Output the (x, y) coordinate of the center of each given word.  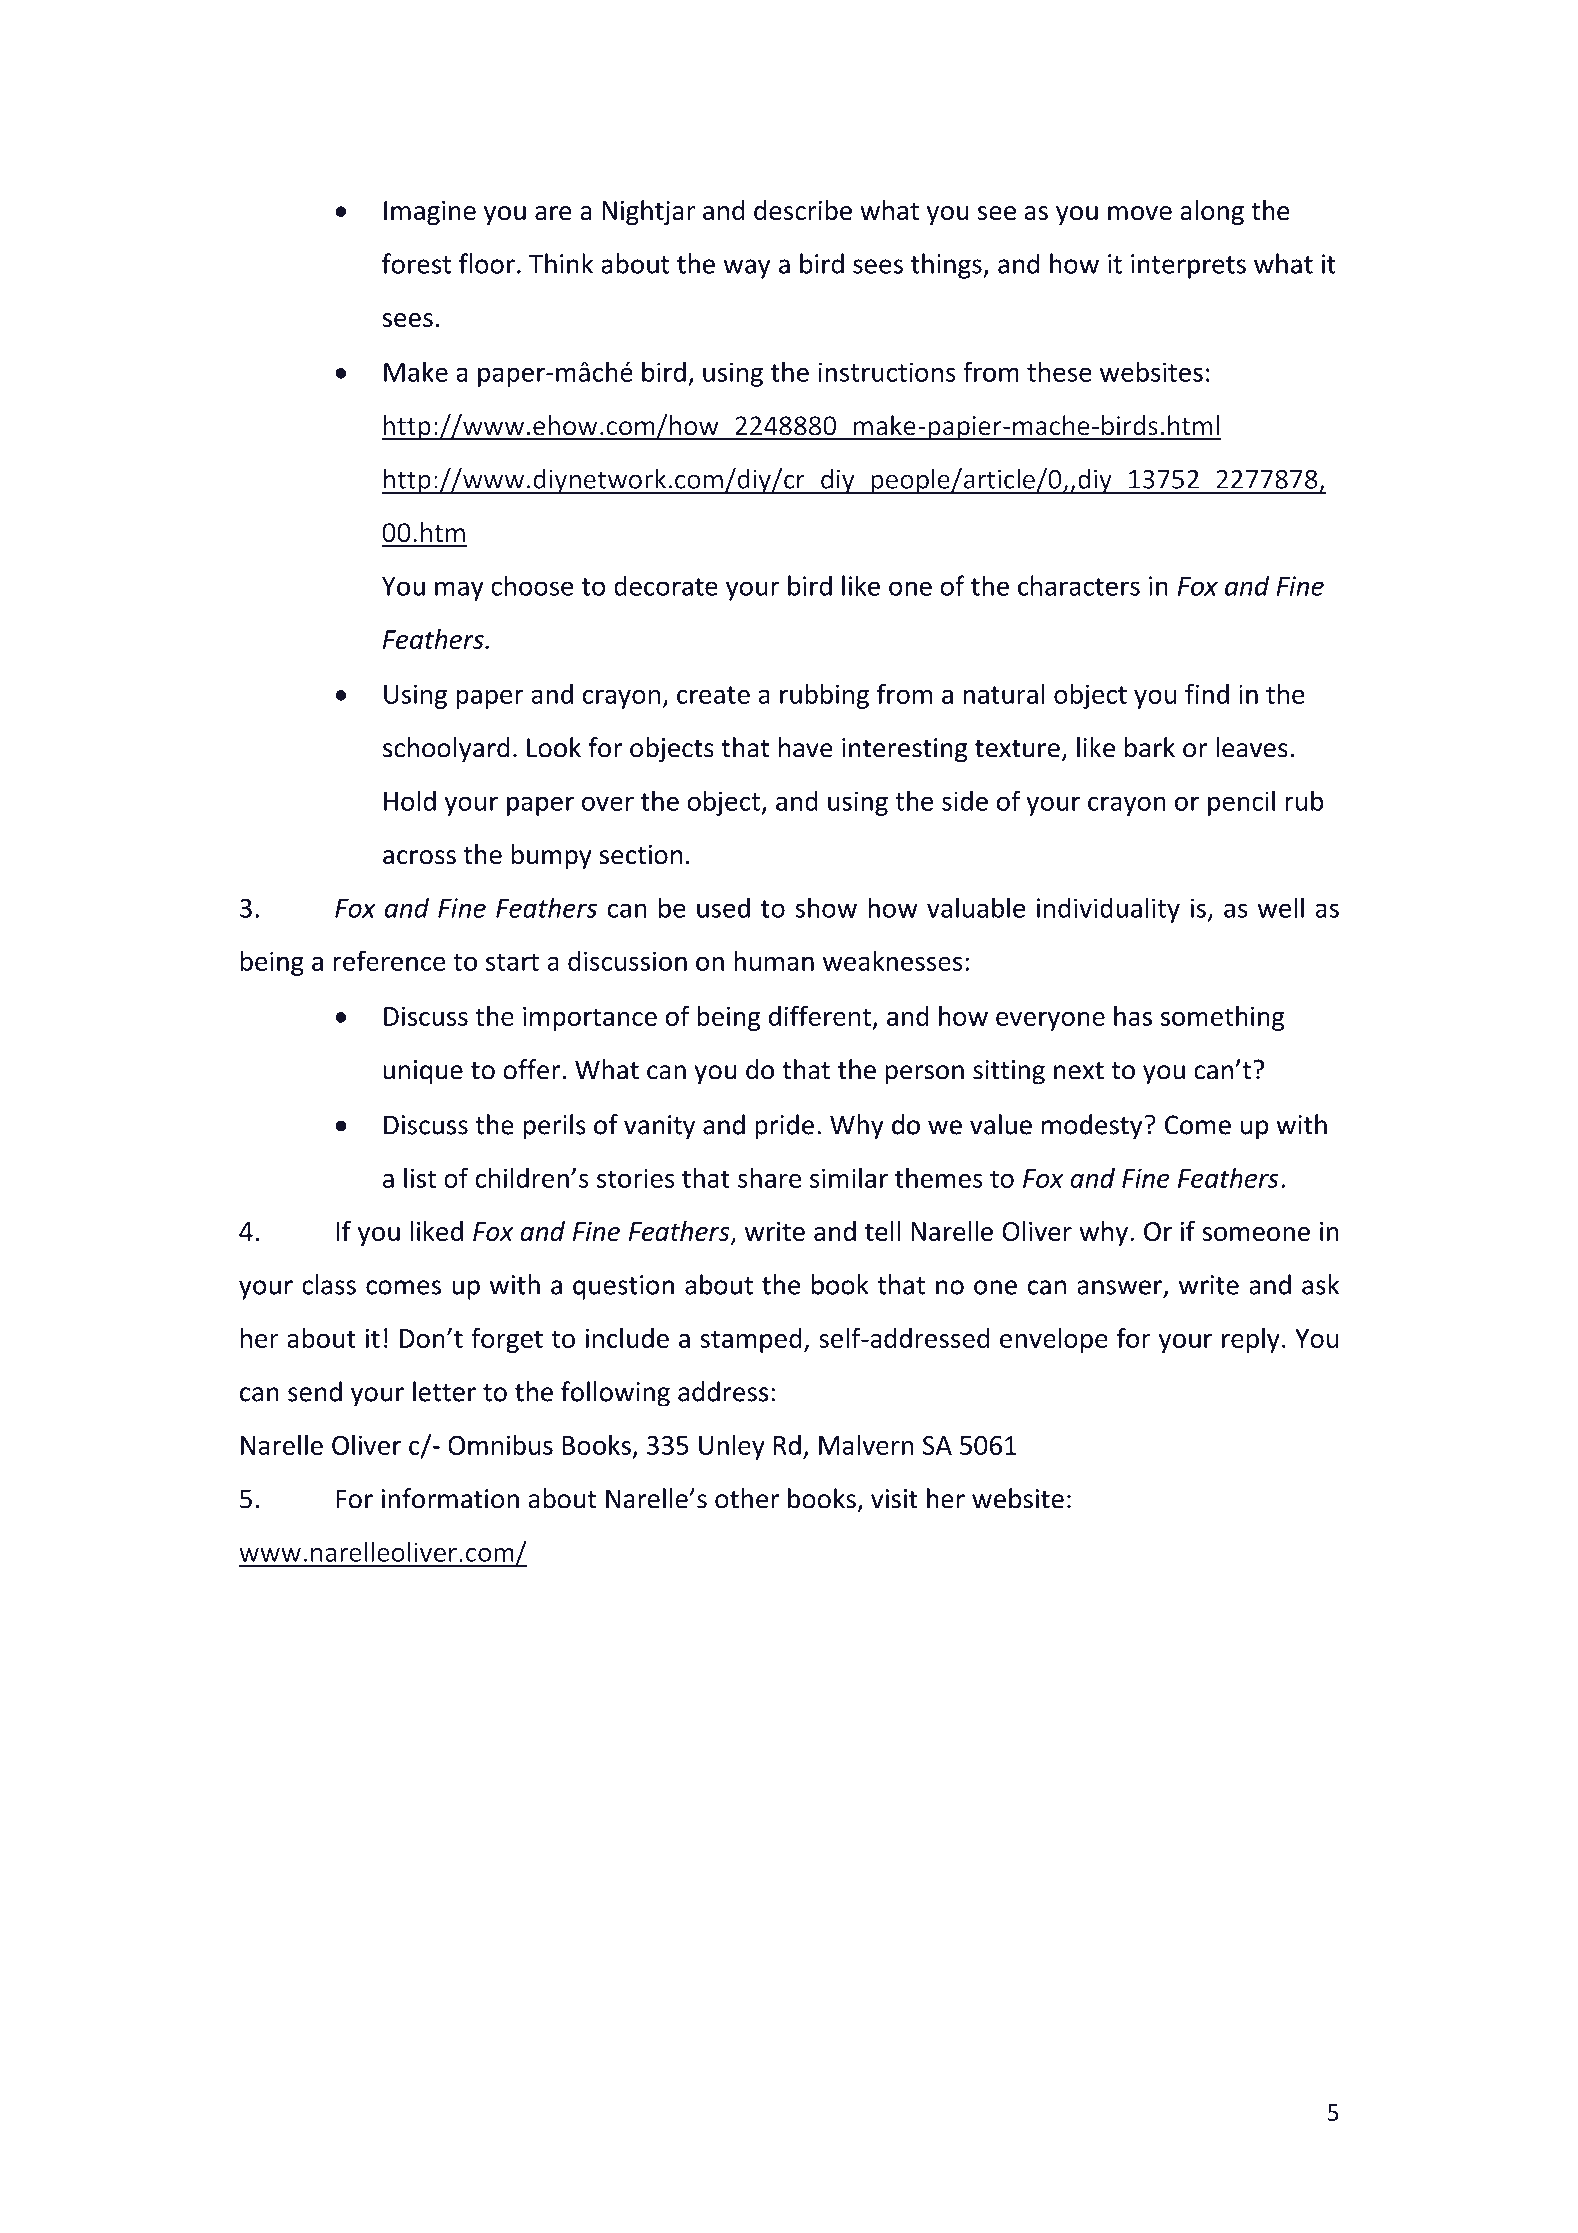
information (450, 1498)
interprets (1188, 266)
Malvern (866, 1444)
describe (803, 210)
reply (1251, 1340)
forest (416, 263)
